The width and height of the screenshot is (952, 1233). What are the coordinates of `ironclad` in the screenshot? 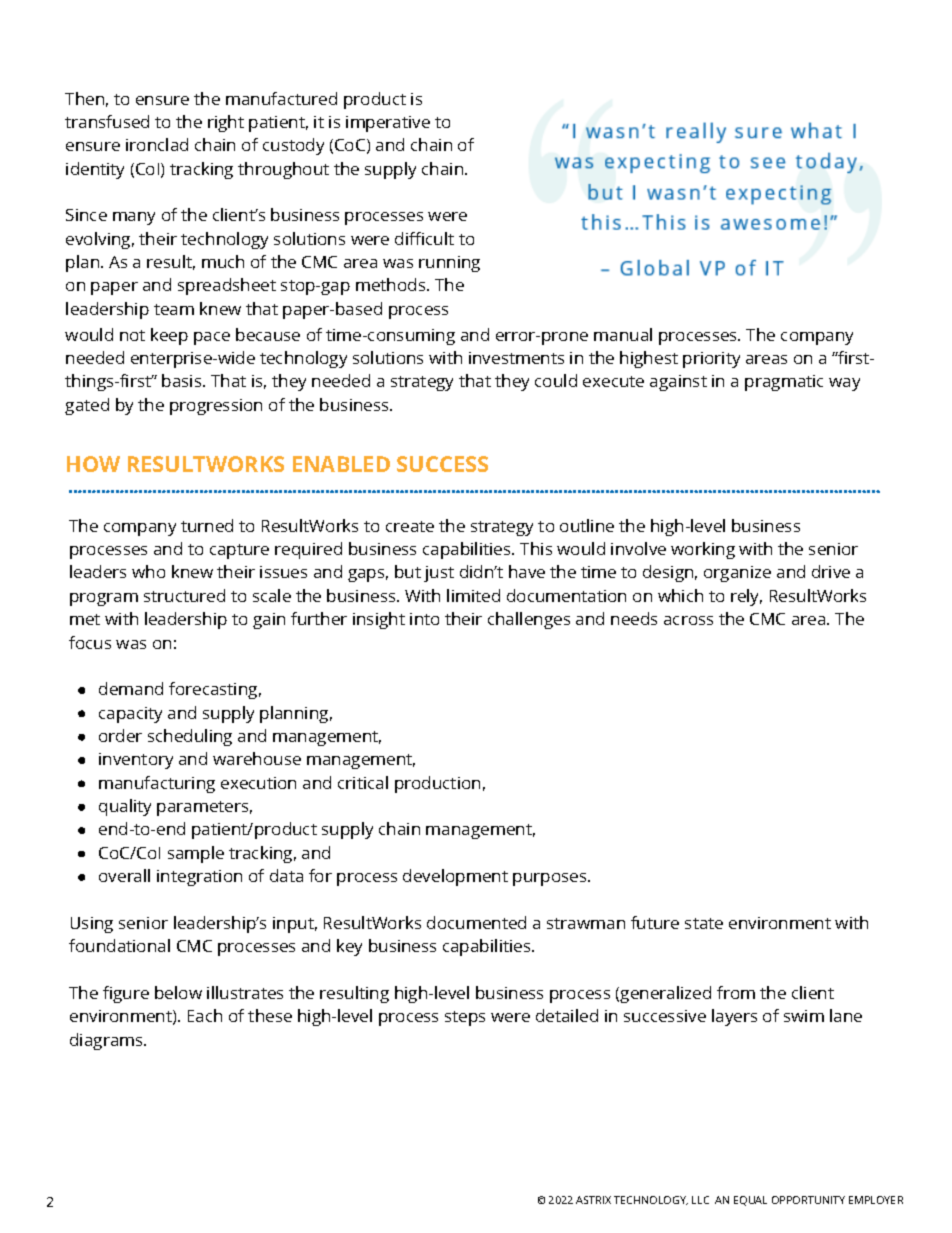 It's located at (157, 144).
